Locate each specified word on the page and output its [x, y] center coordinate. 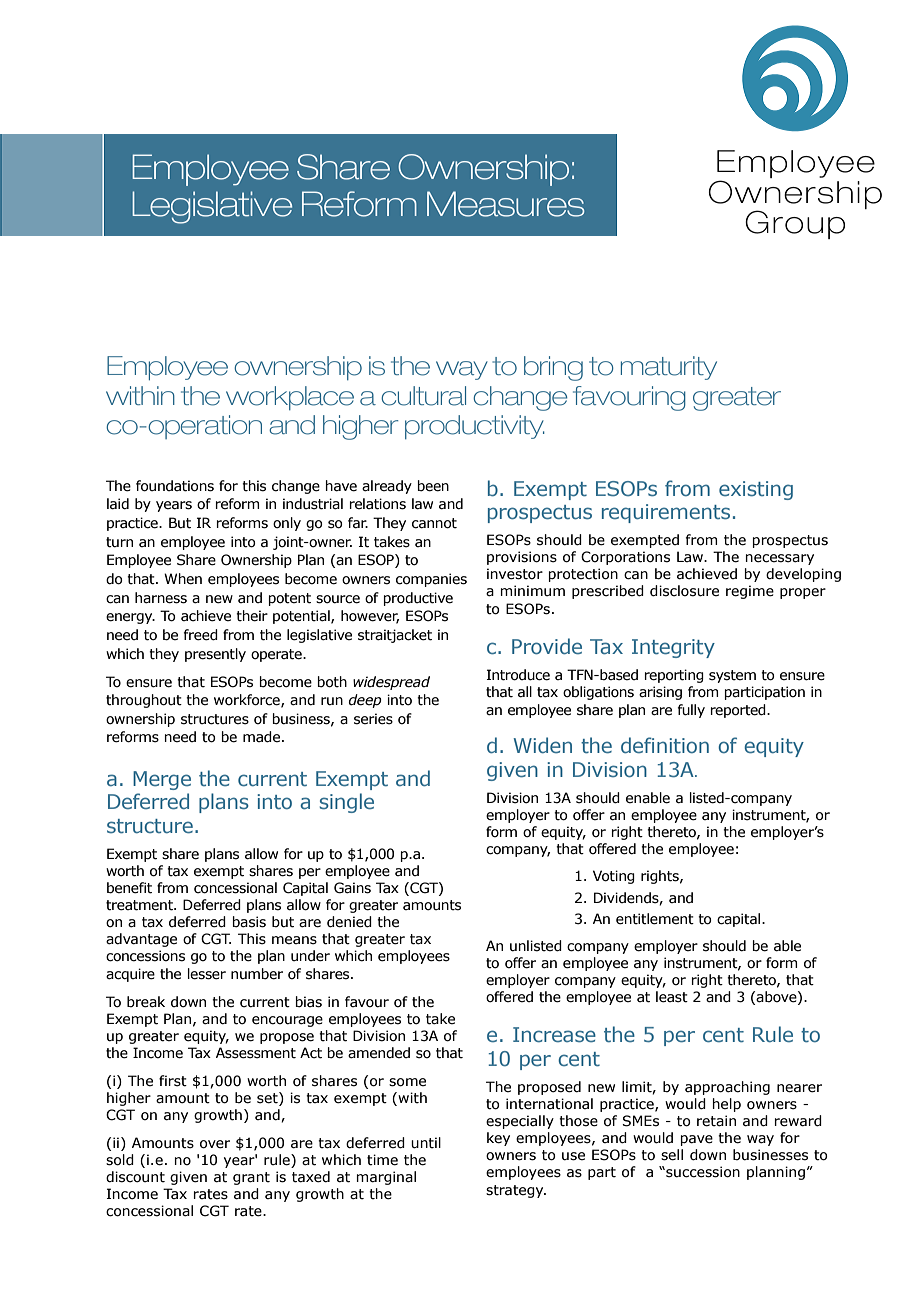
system [732, 676]
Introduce [518, 675]
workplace [290, 398]
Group [795, 224]
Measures [506, 204]
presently [215, 655]
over [215, 1144]
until [426, 1143]
